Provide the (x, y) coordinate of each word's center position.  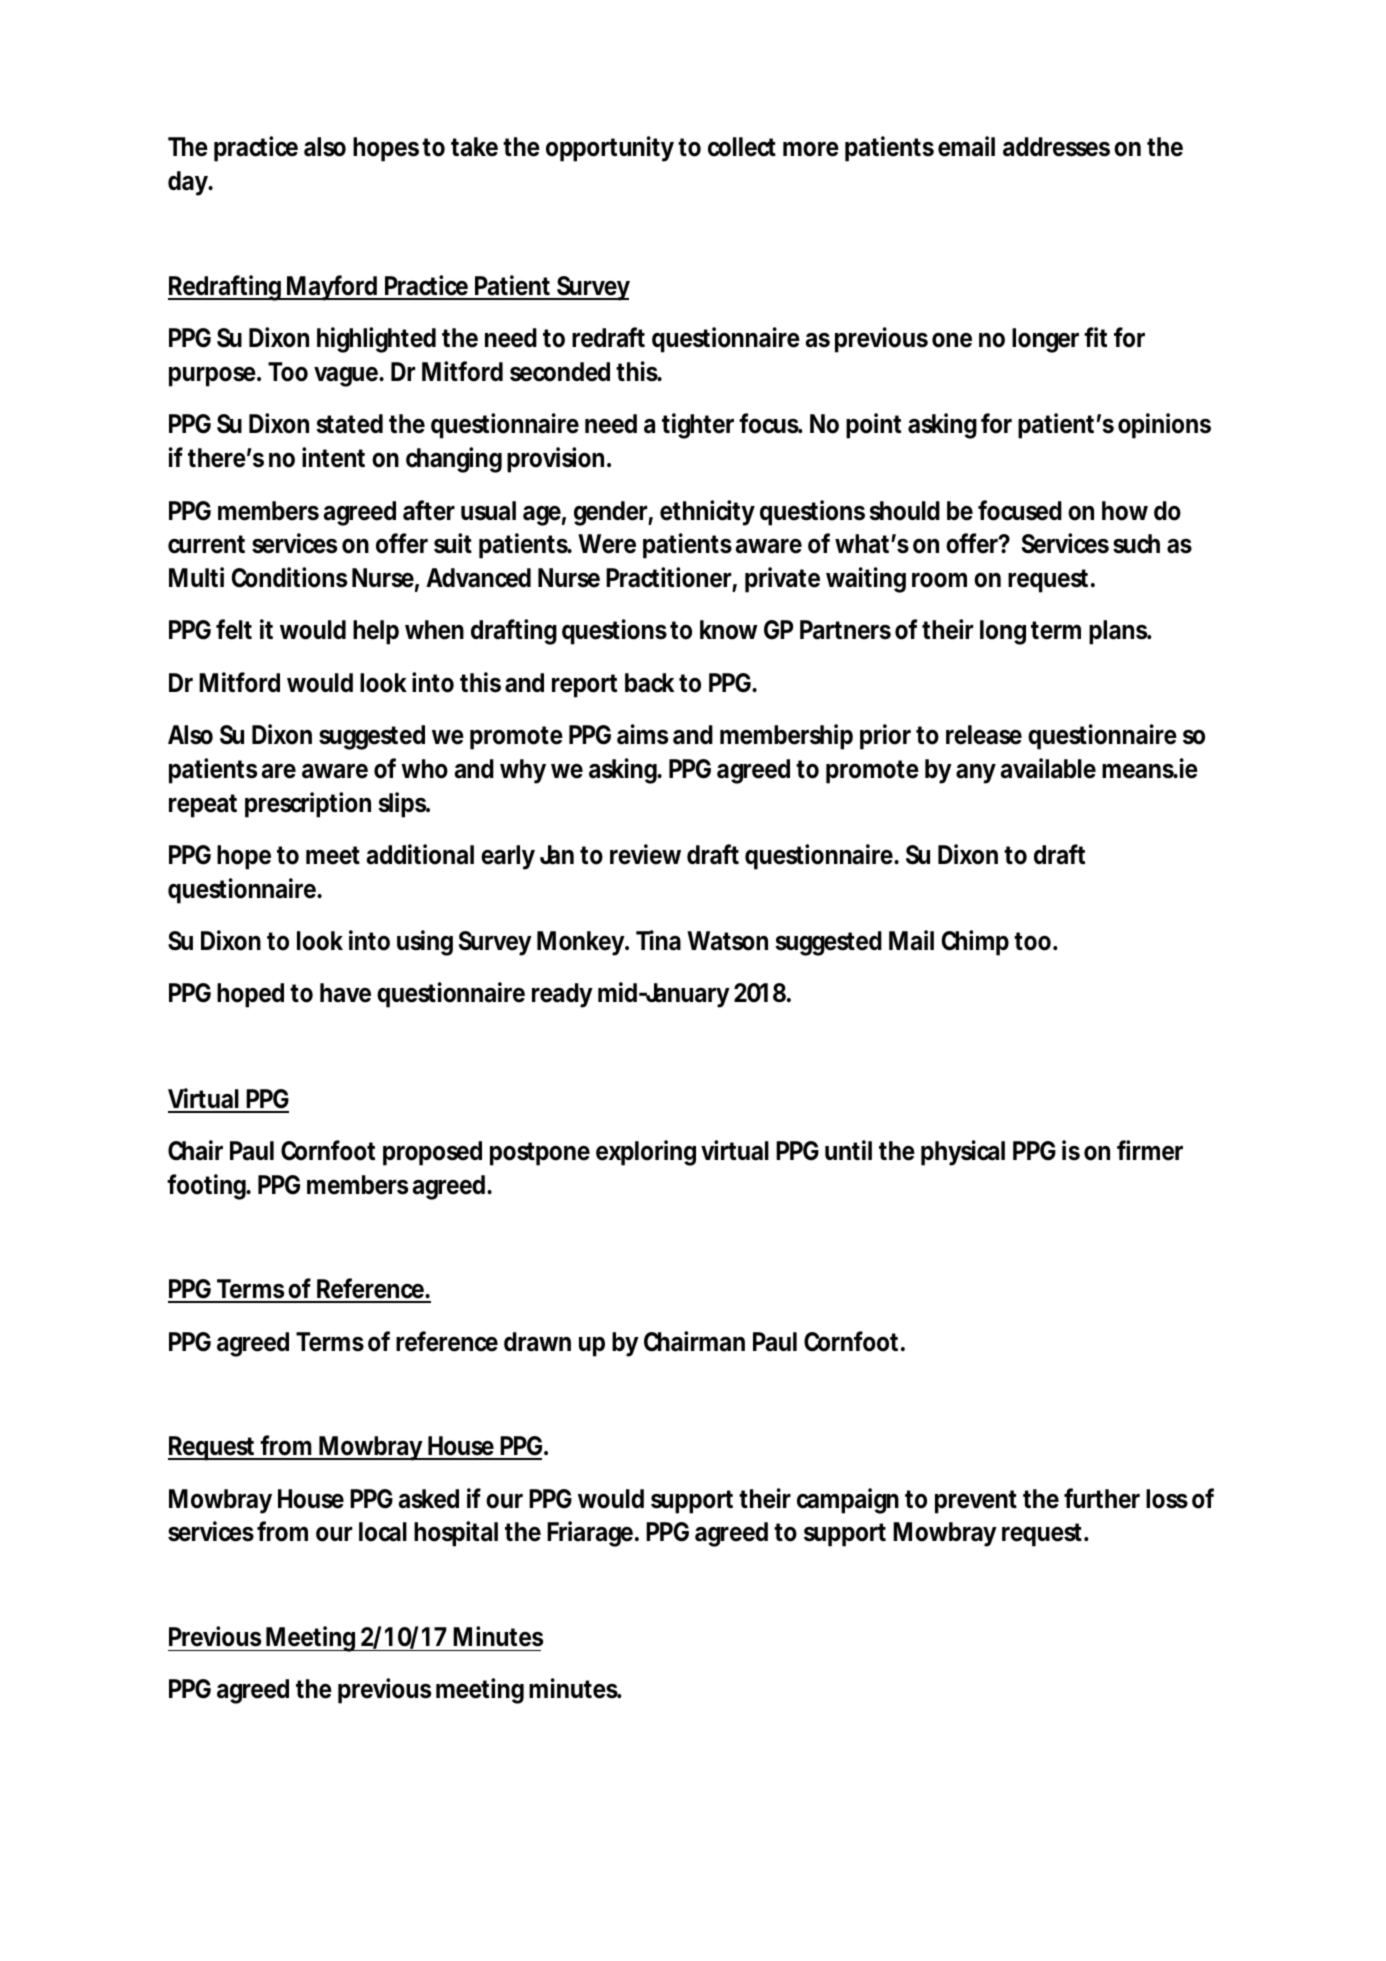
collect (742, 147)
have (345, 993)
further (1102, 1498)
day (188, 183)
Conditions (289, 577)
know (729, 630)
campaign (848, 1501)
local (383, 1532)
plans (1119, 632)
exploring (646, 1153)
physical (963, 1153)
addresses (1056, 147)
